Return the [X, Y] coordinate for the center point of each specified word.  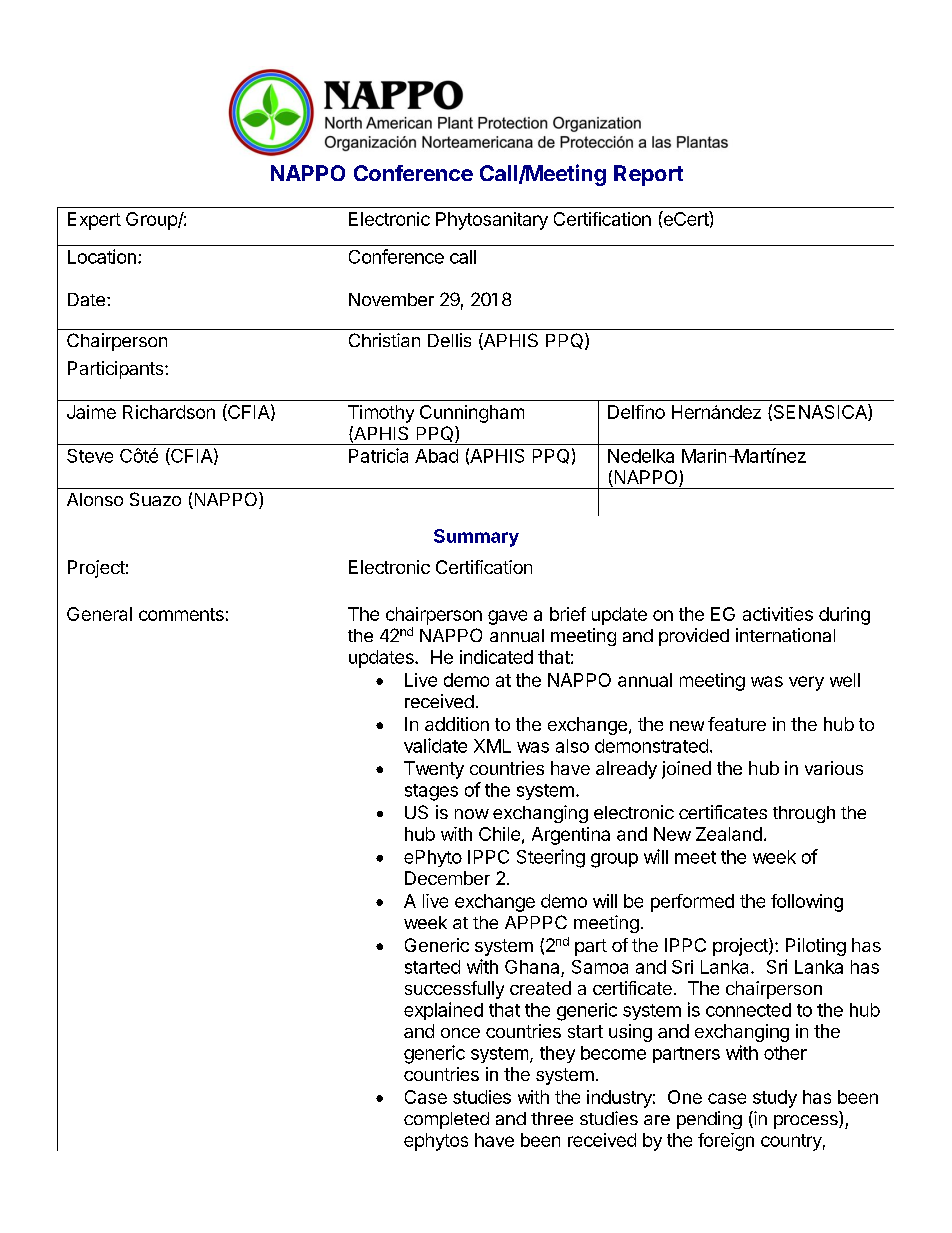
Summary [476, 538]
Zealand [729, 834]
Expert [94, 221]
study [775, 1099]
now [472, 814]
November [391, 299]
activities [778, 614]
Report [648, 175]
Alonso [95, 499]
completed [446, 1120]
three [552, 1118]
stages [431, 792]
